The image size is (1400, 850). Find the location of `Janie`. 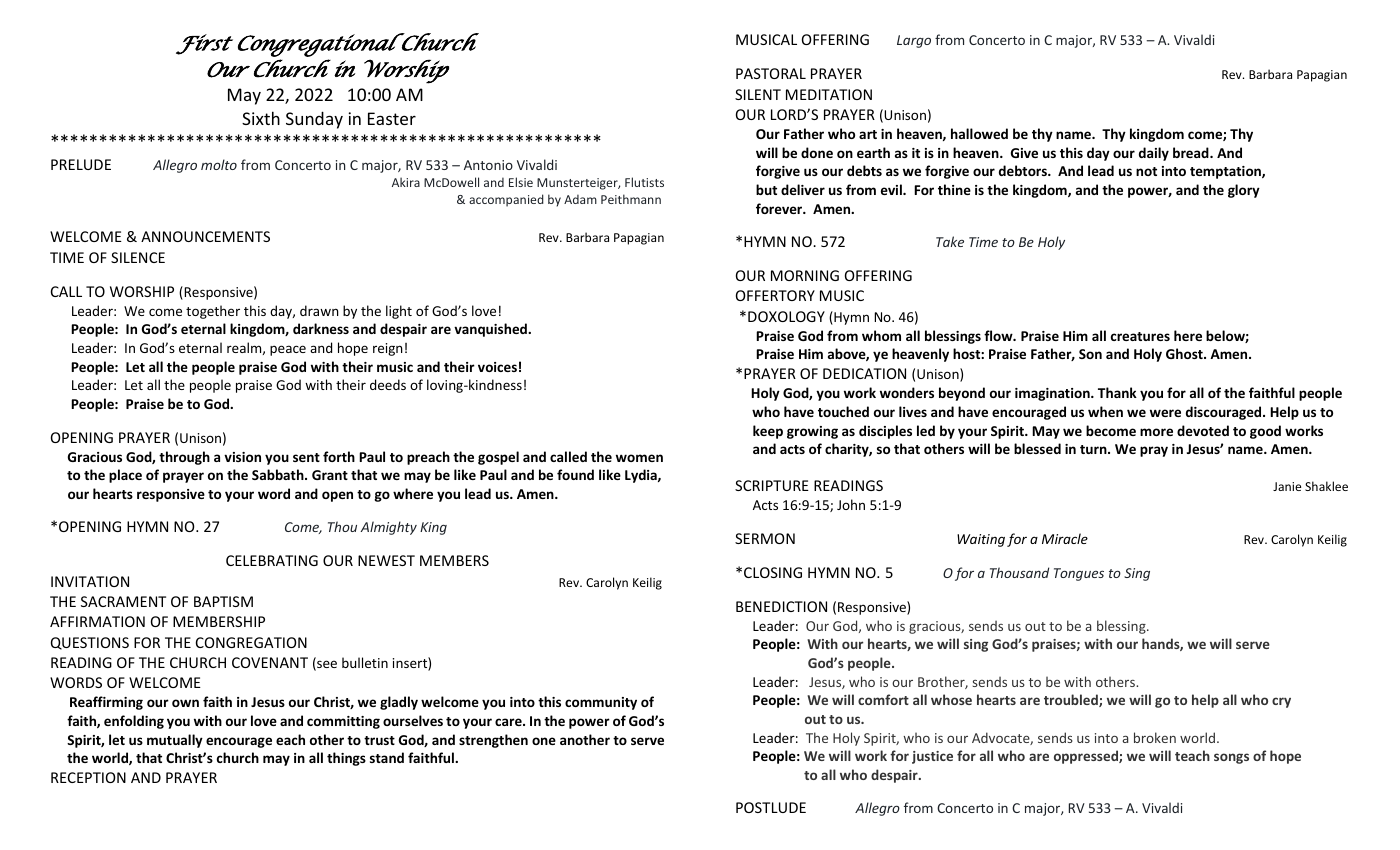

Janie is located at coordinates (1287, 486).
